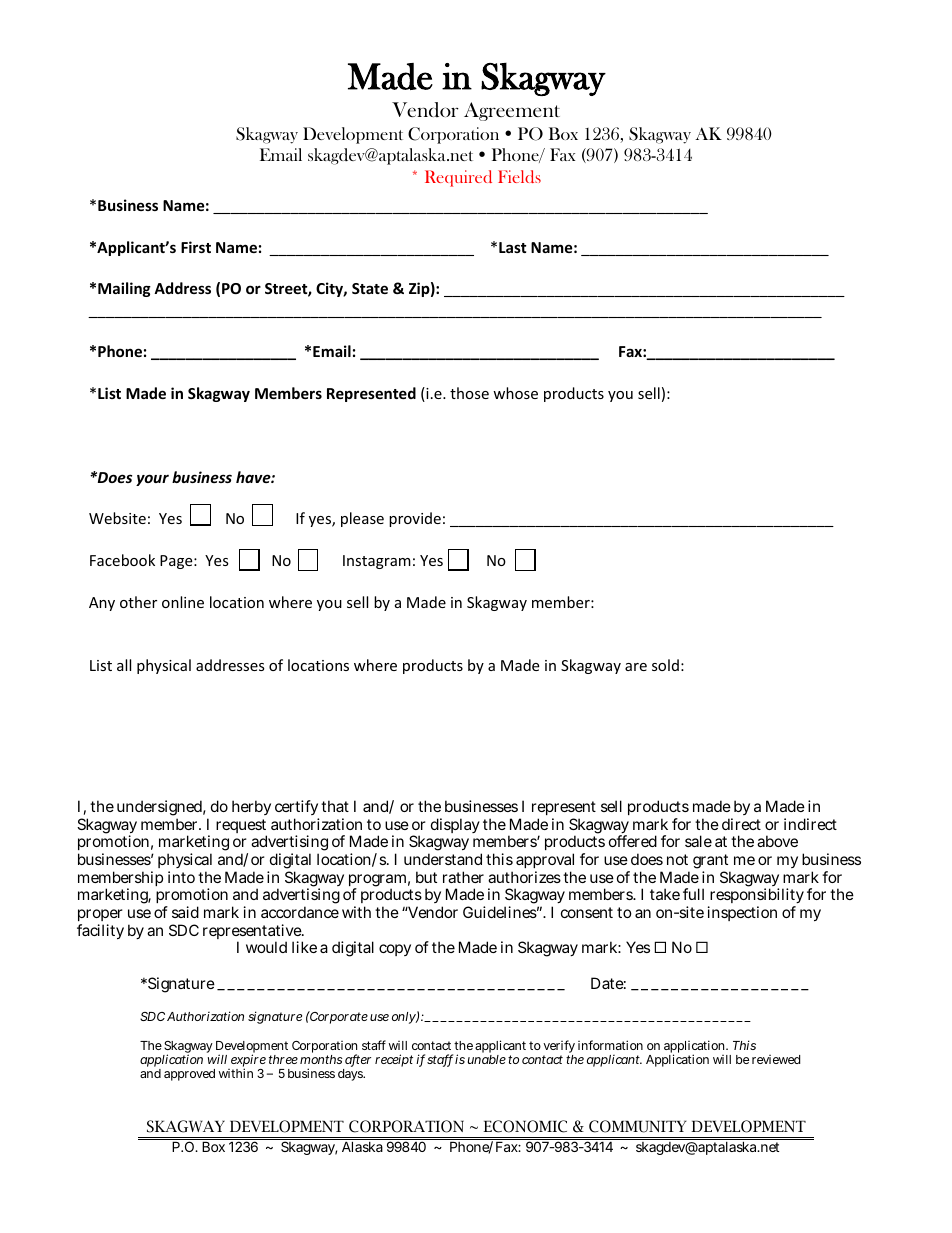  I want to click on Required, so click(458, 178).
